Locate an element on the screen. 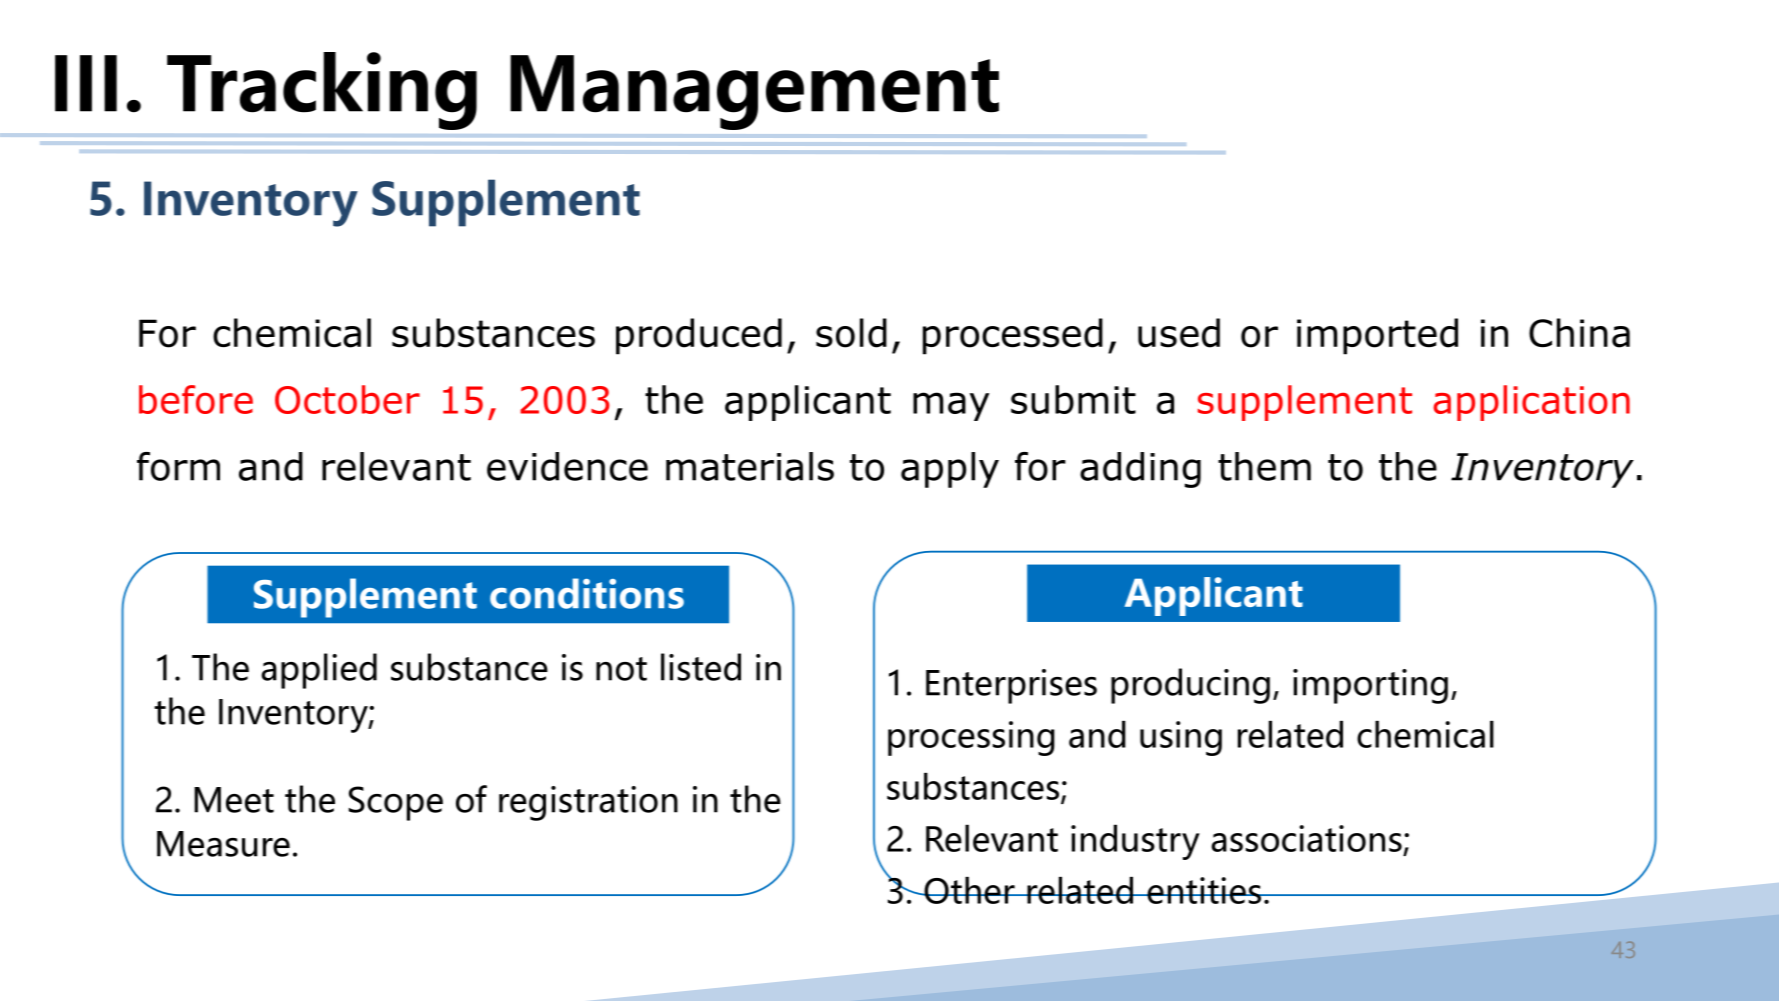 This screenshot has height=1001, width=1779. Other is located at coordinates (969, 890).
